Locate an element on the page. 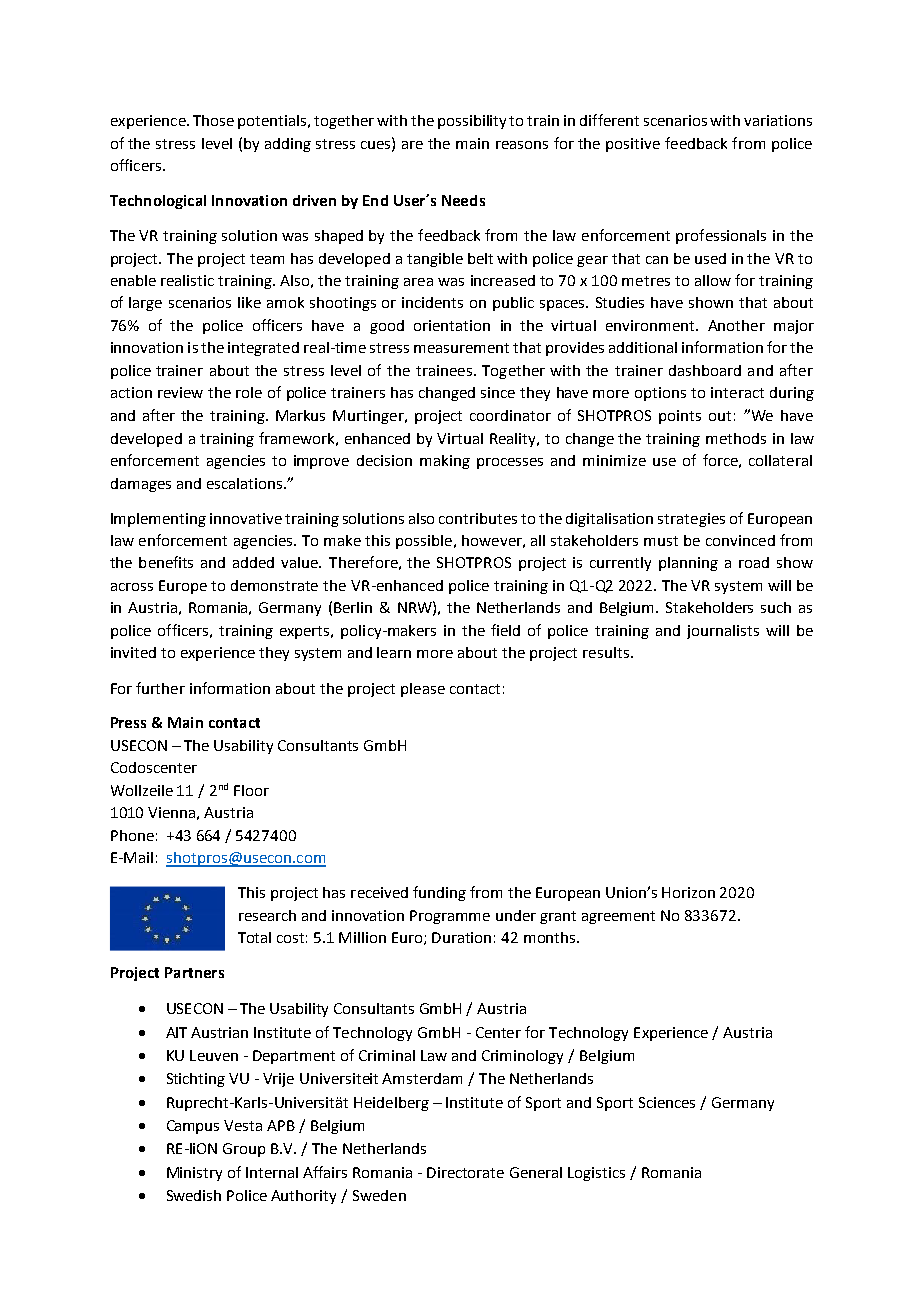 This document has width=924, height=1307. since is located at coordinates (498, 392).
